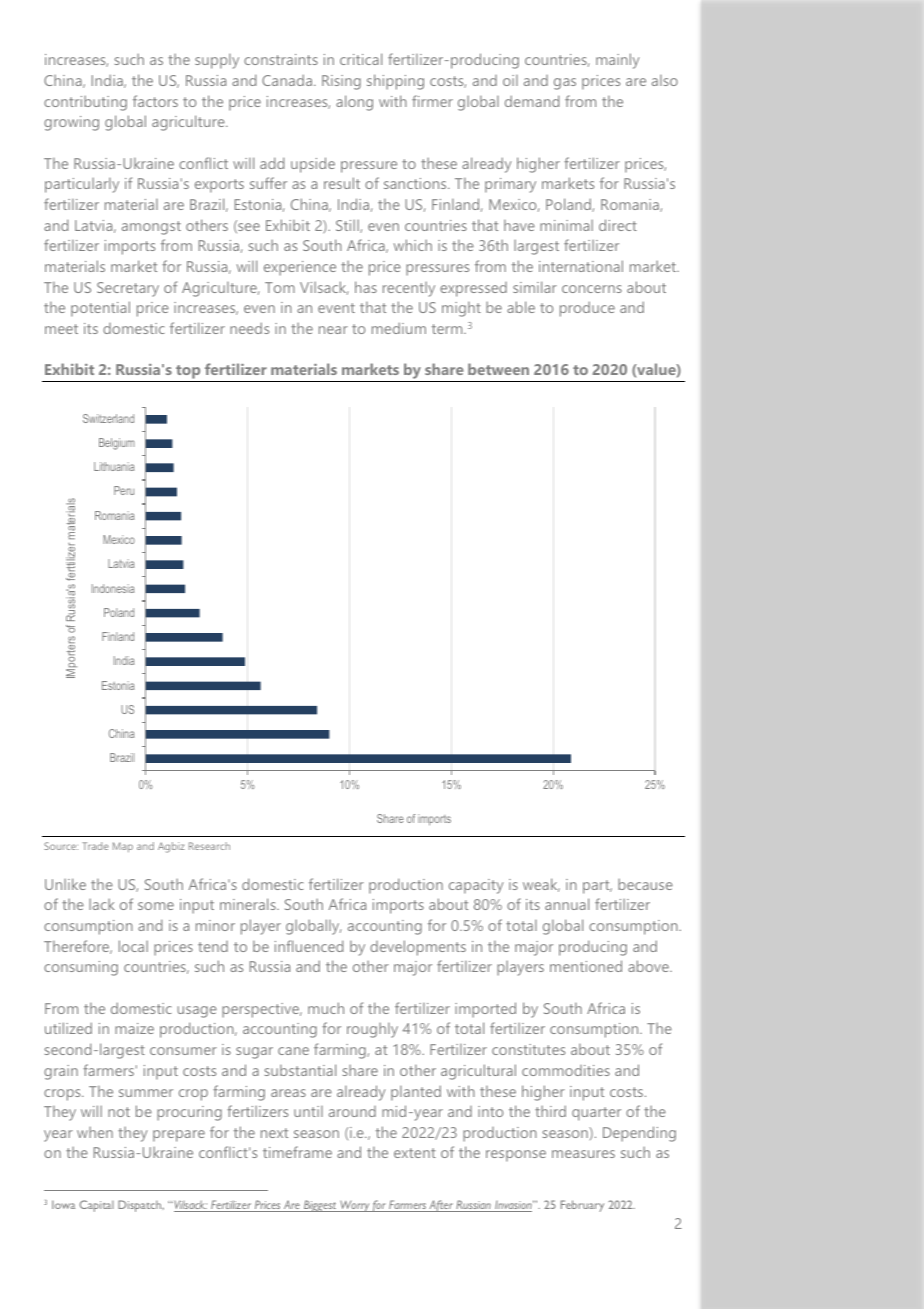 The image size is (924, 1309). I want to click on because, so click(645, 884).
